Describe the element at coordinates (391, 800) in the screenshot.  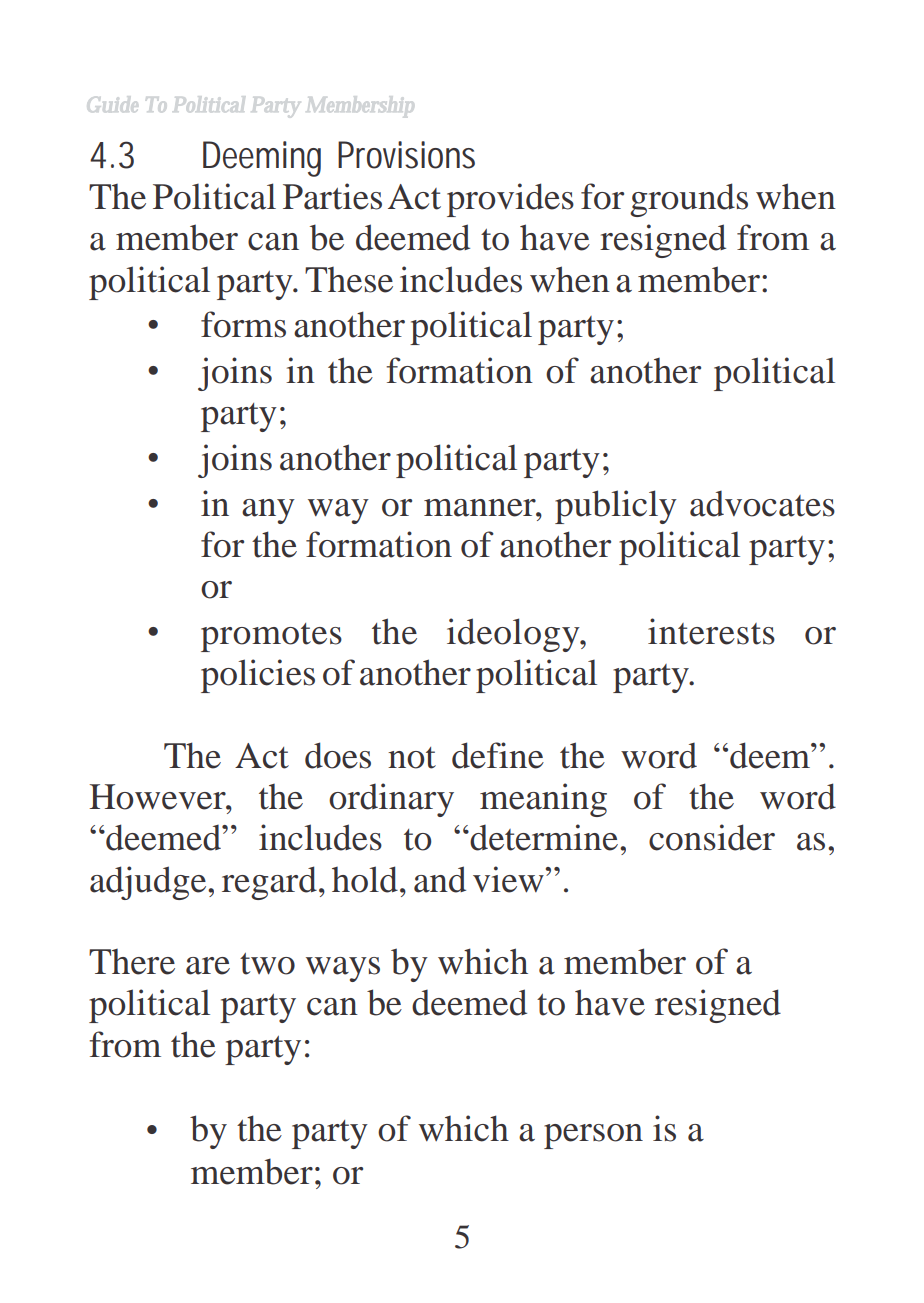
I see `ordinary` at that location.
